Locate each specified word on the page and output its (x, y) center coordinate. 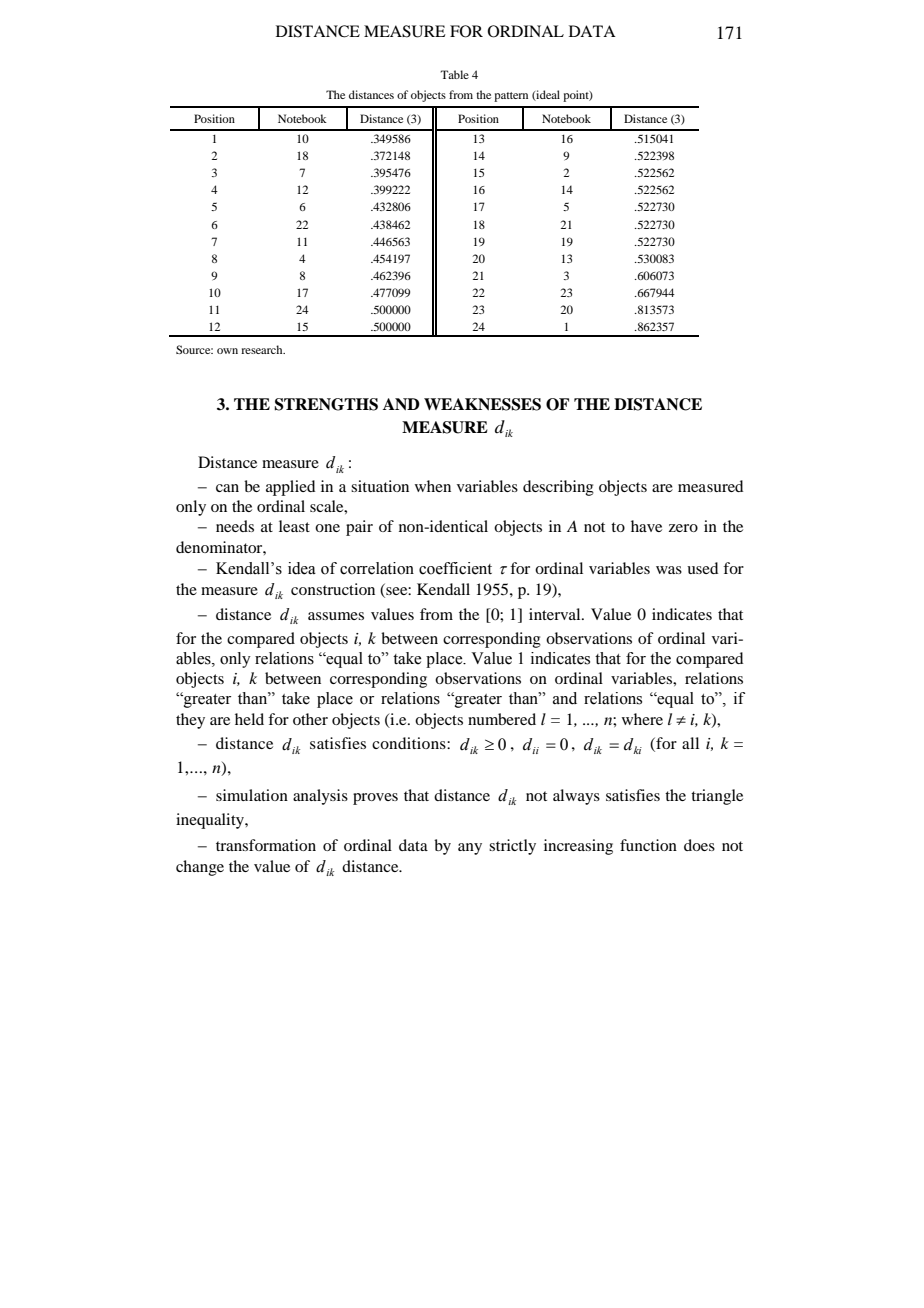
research (263, 349)
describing (558, 488)
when (433, 486)
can (227, 488)
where (642, 719)
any (470, 849)
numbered (502, 719)
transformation (266, 845)
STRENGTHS (326, 404)
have (646, 526)
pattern (511, 97)
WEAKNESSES (482, 404)
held (249, 719)
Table (454, 74)
